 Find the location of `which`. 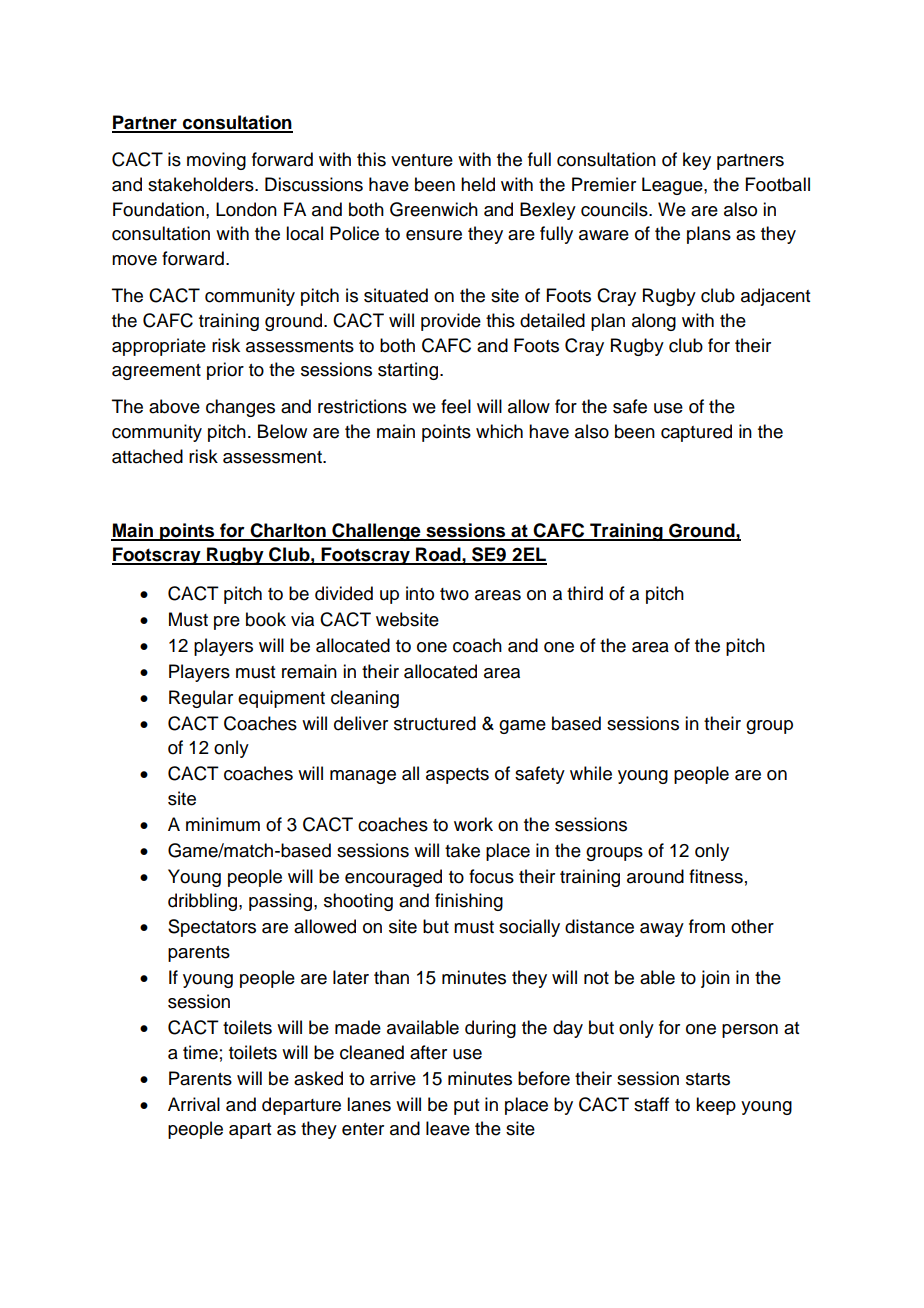

which is located at coordinates (499, 431).
